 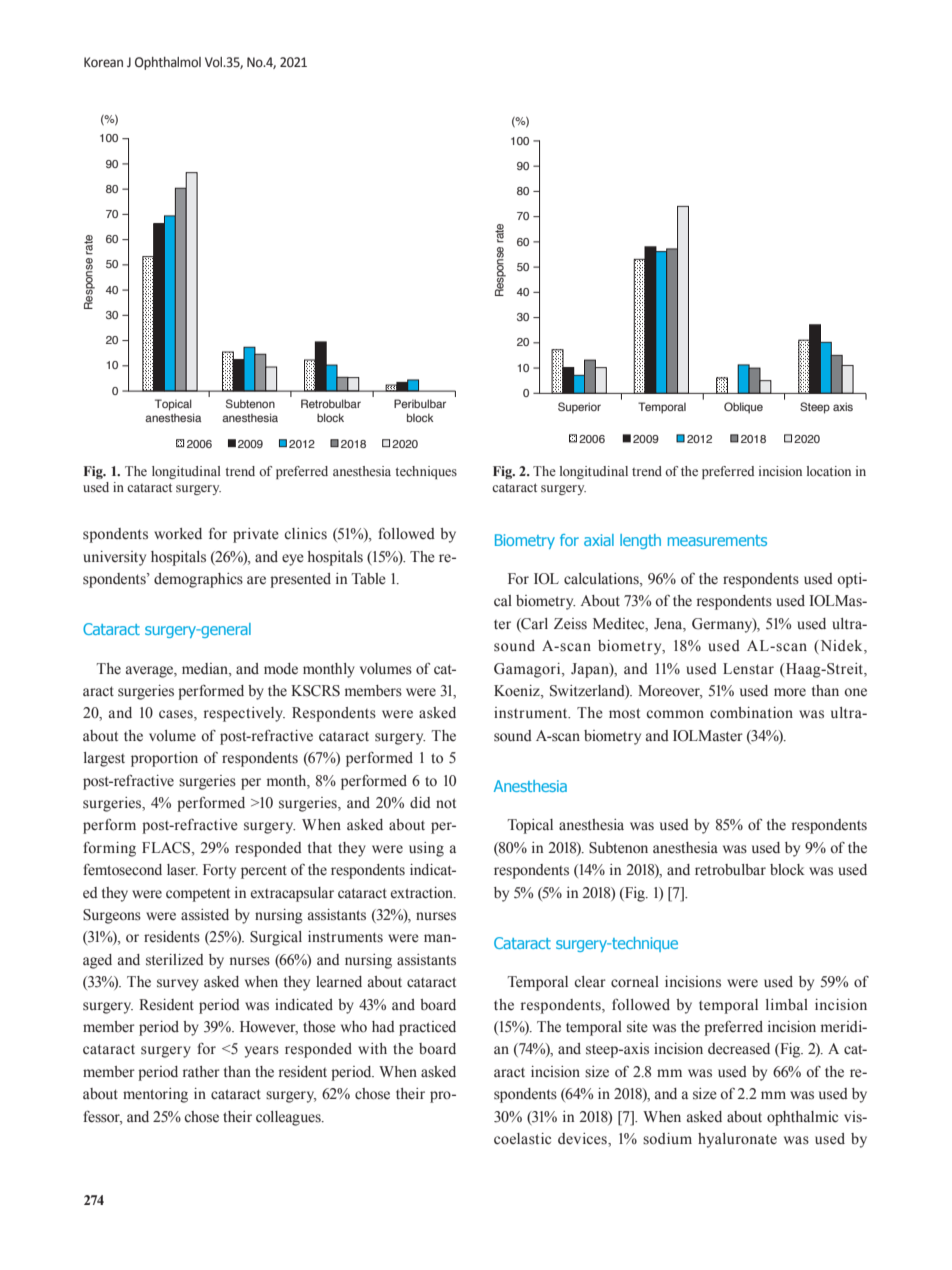 What do you see at coordinates (427, 1028) in the document?
I see `practiced` at bounding box center [427, 1028].
